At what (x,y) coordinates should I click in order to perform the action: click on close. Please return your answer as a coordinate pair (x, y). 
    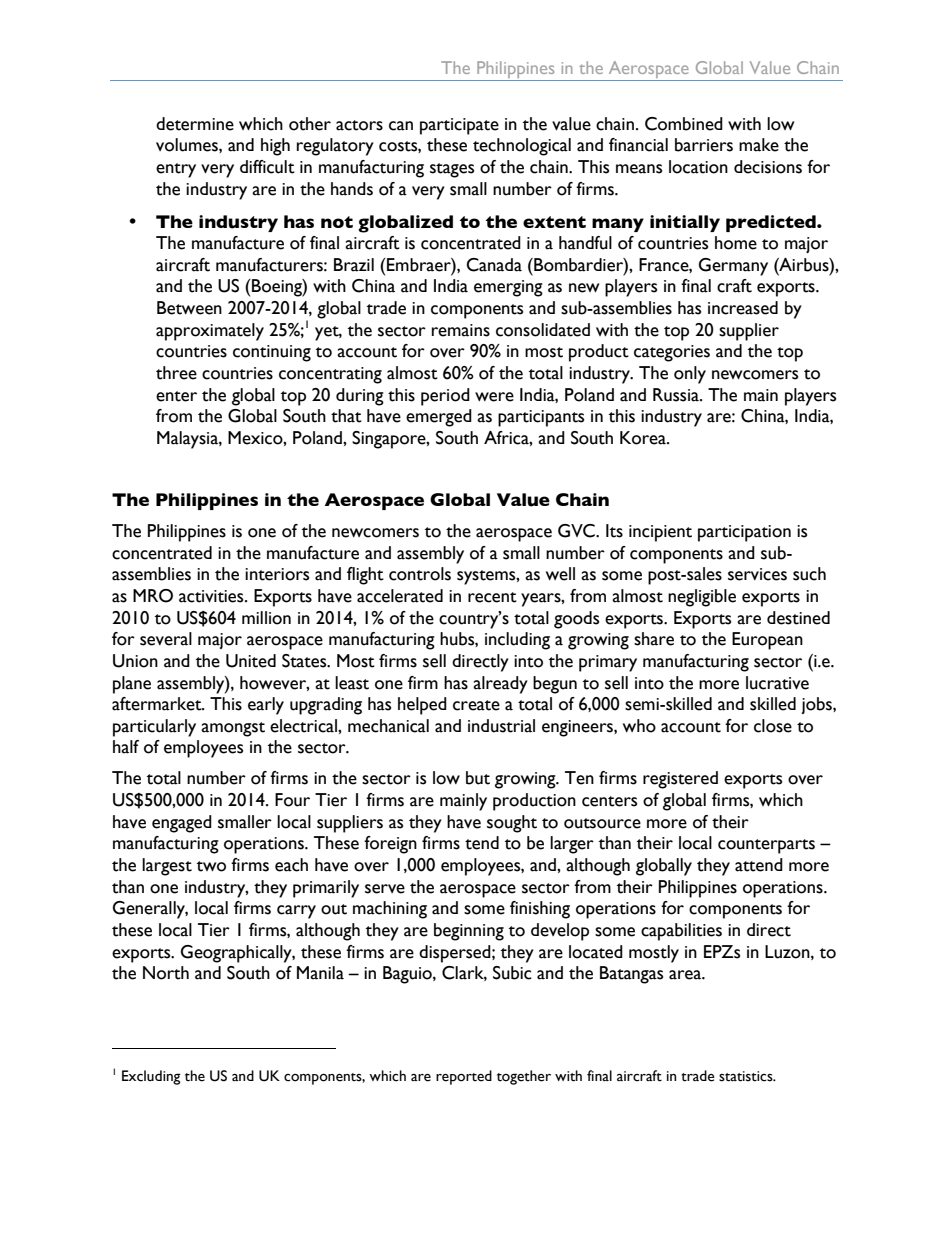
    Looking at the image, I should click on (773, 726).
